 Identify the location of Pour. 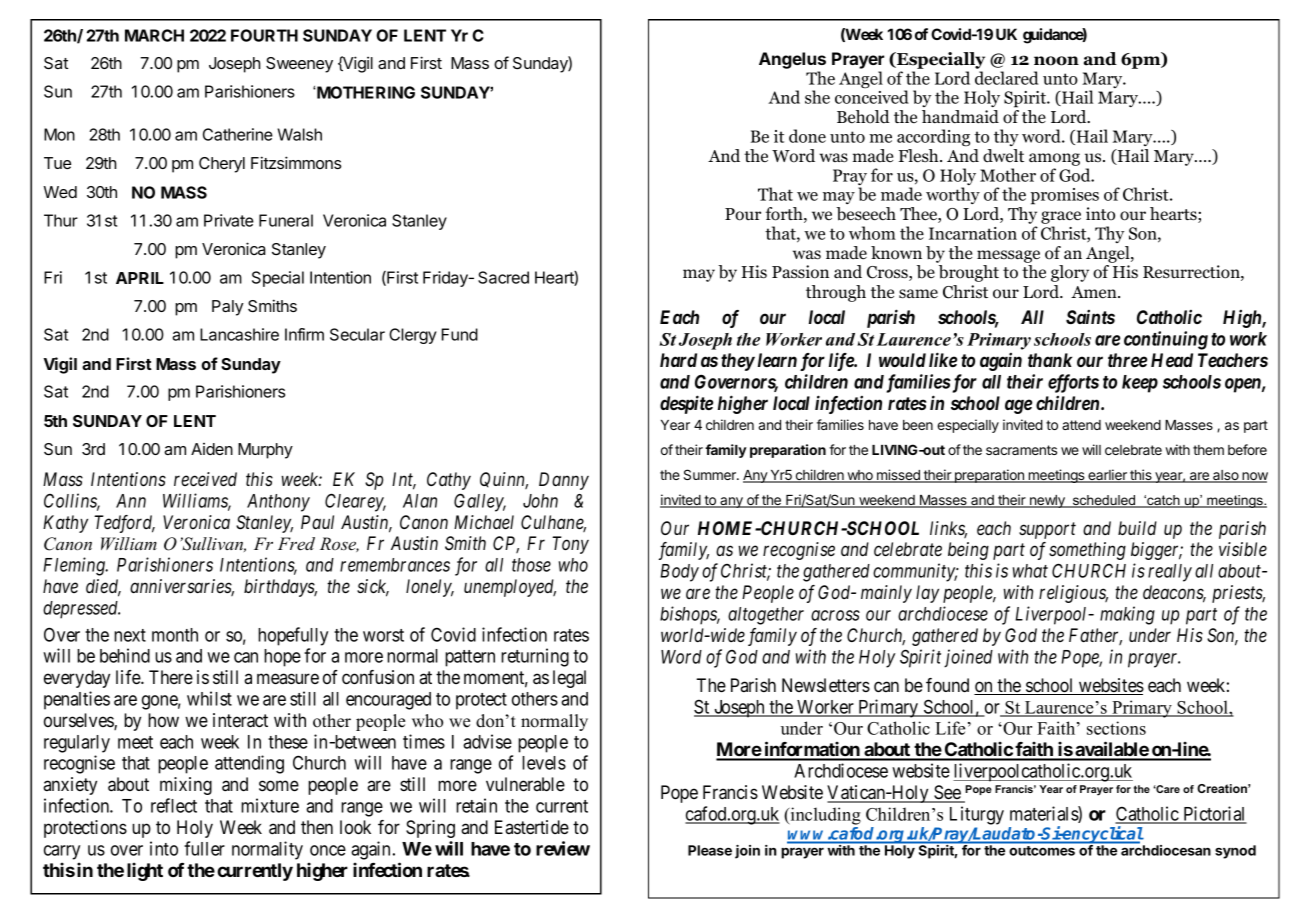
(743, 214).
